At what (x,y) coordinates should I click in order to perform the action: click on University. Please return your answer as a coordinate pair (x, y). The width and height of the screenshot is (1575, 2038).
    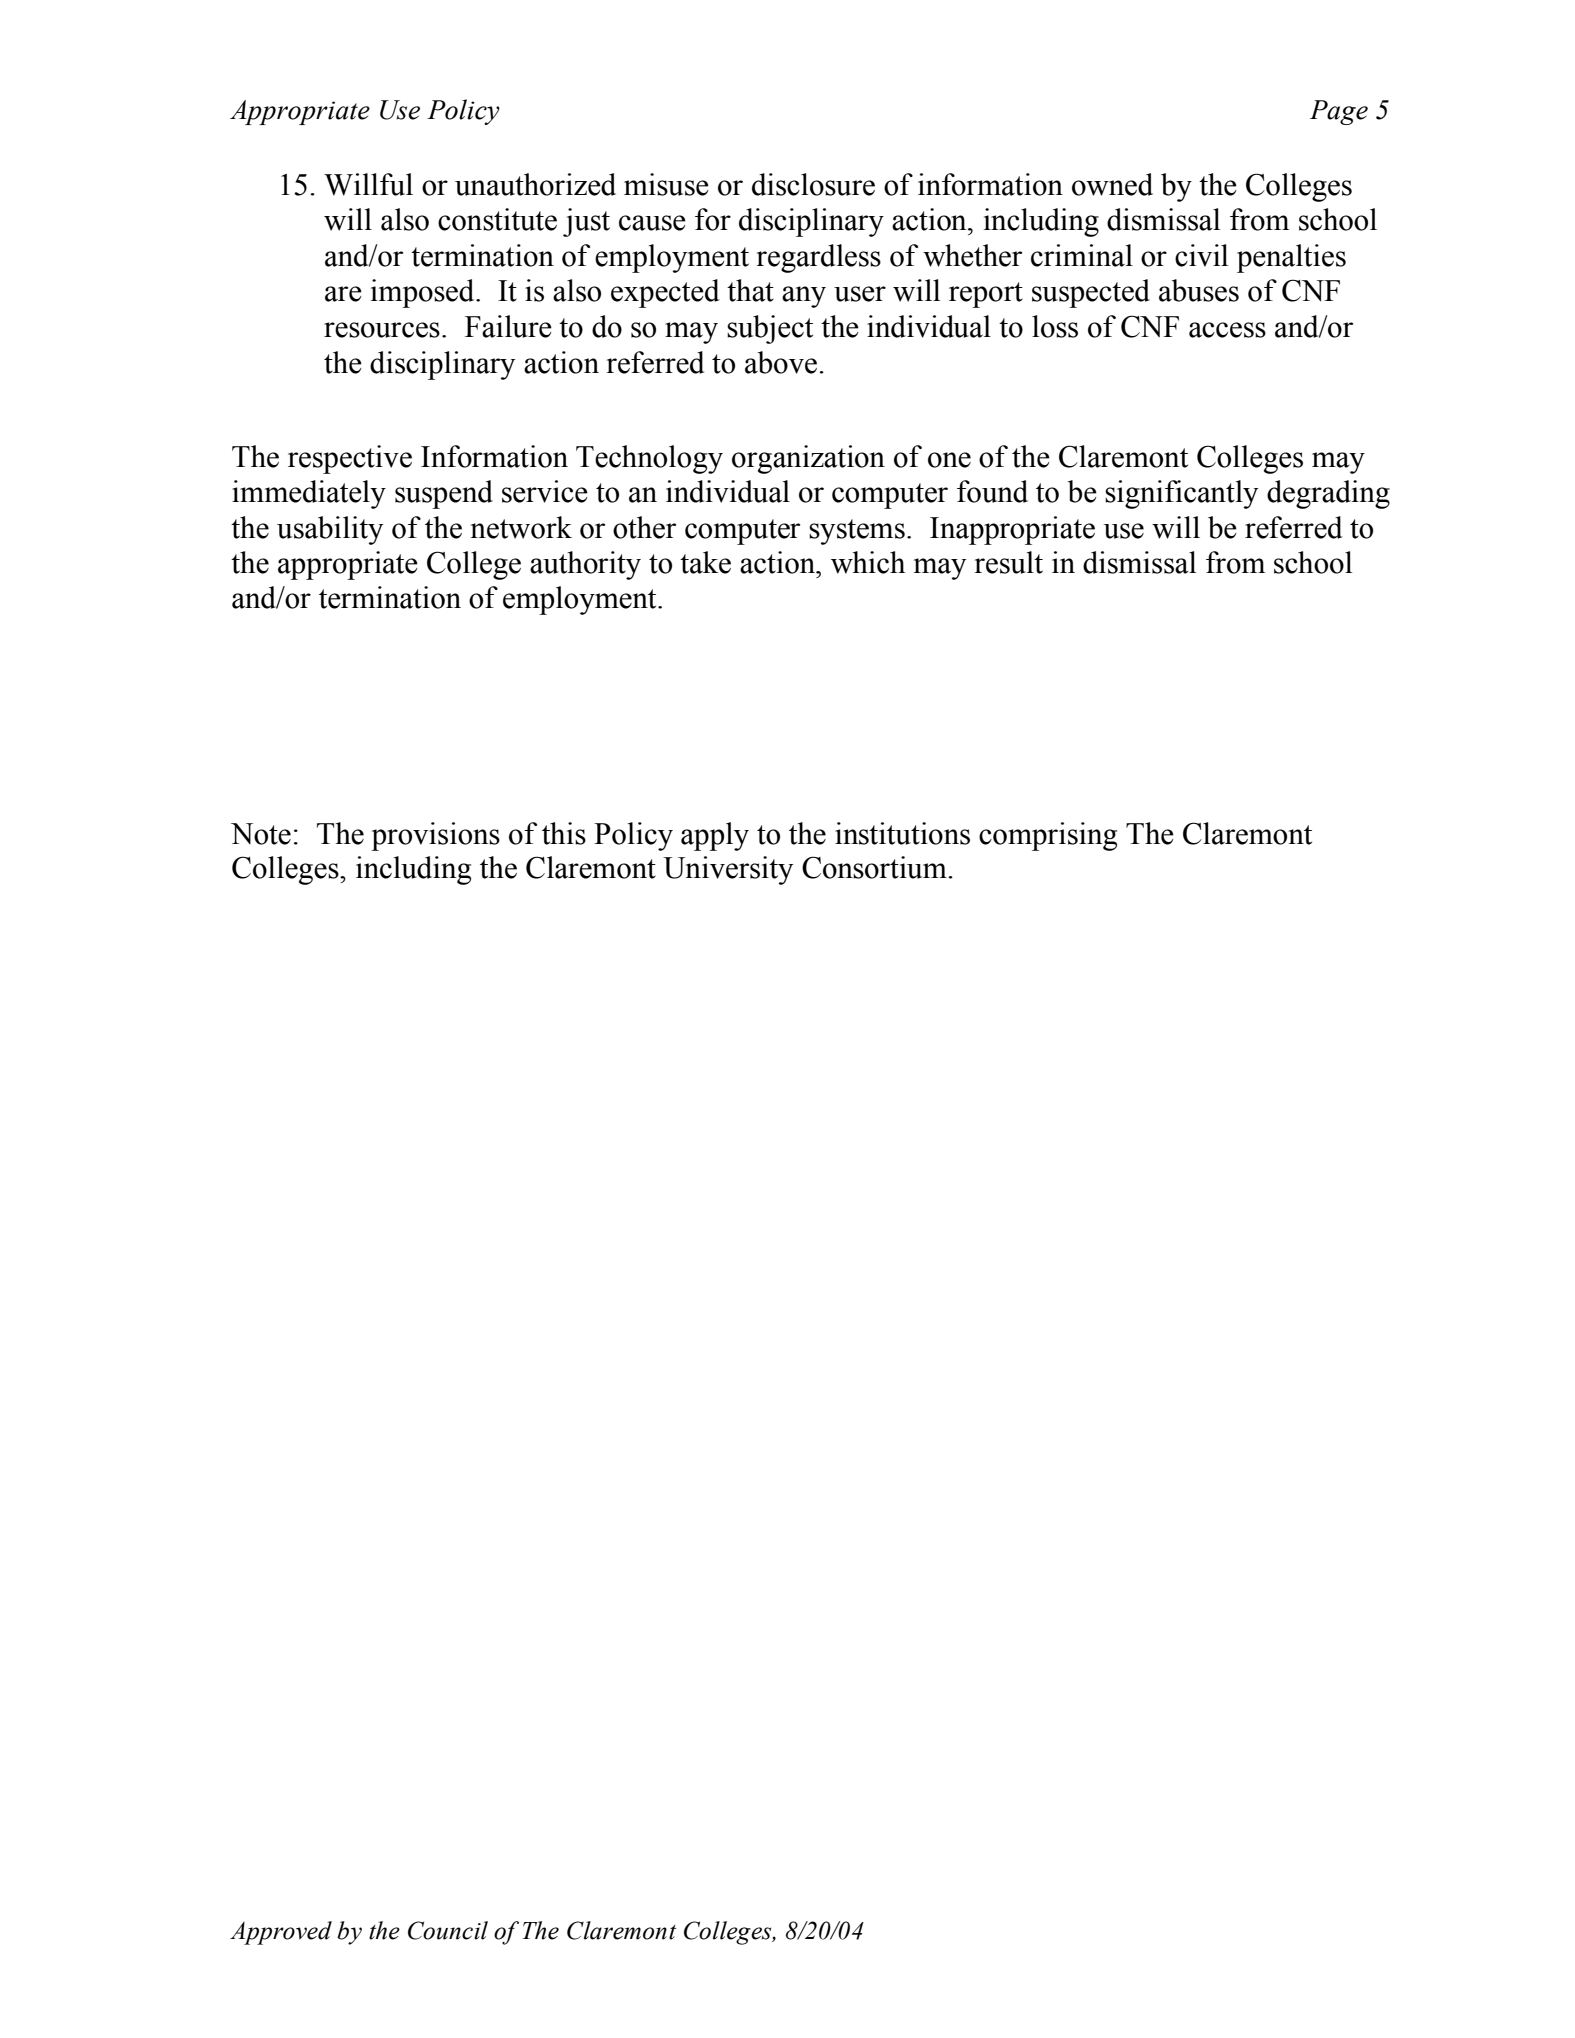
    Looking at the image, I should click on (728, 870).
